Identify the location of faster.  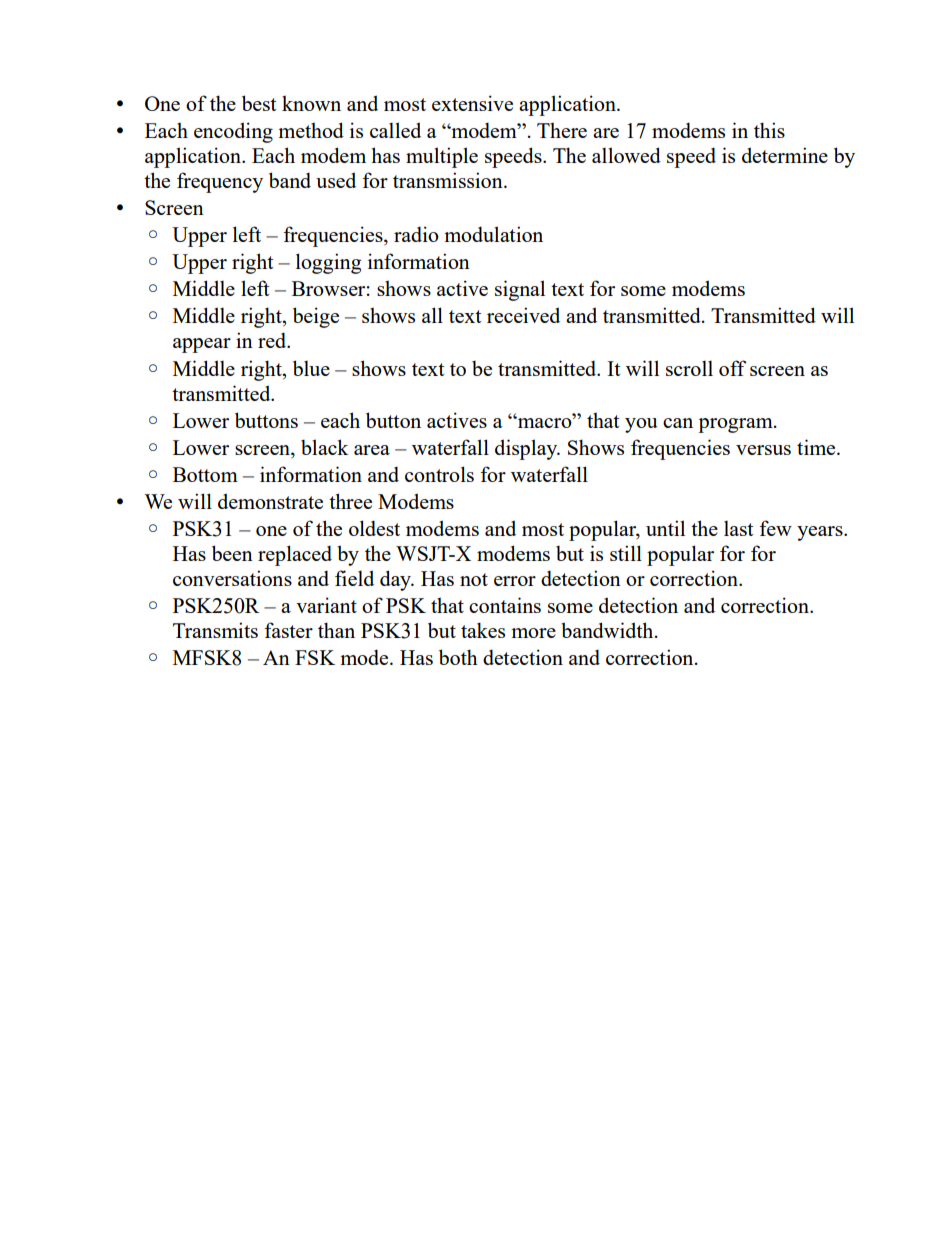
(288, 630).
